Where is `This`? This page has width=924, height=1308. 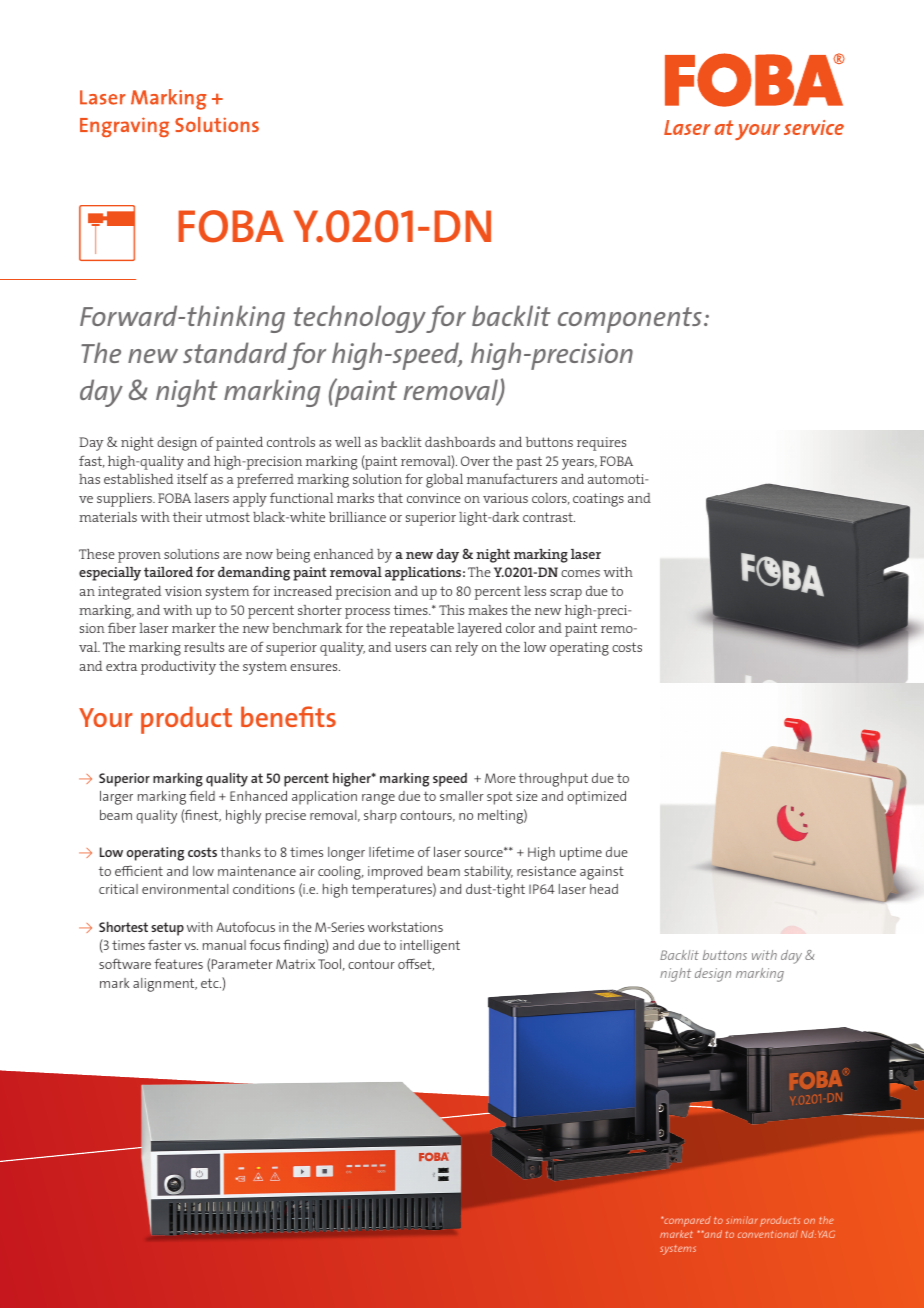
This is located at coordinates (451, 610).
